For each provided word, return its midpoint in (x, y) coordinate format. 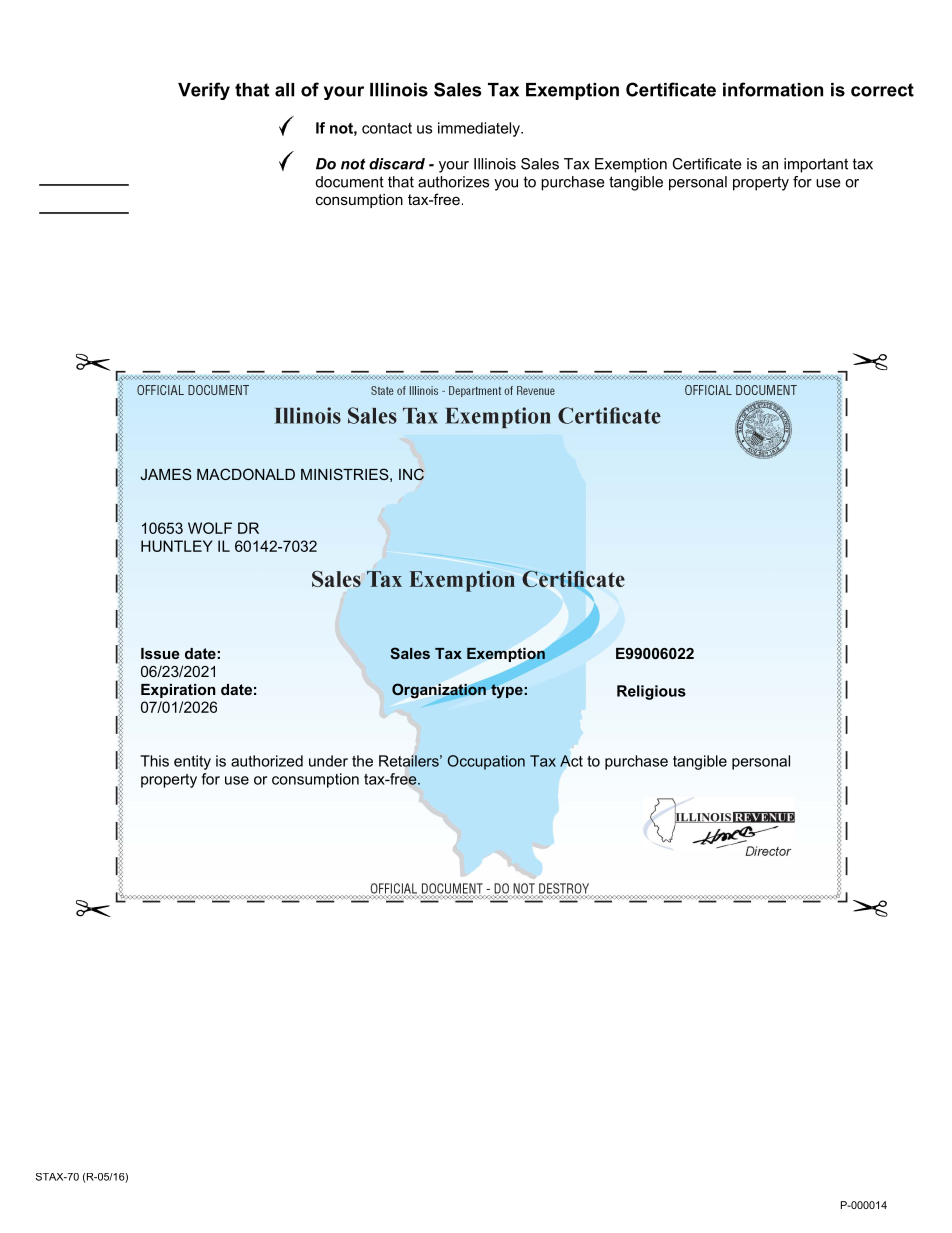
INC (411, 474)
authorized (267, 761)
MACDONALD (246, 474)
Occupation (486, 762)
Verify (204, 91)
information (773, 89)
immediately (480, 129)
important (816, 165)
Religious (651, 692)
